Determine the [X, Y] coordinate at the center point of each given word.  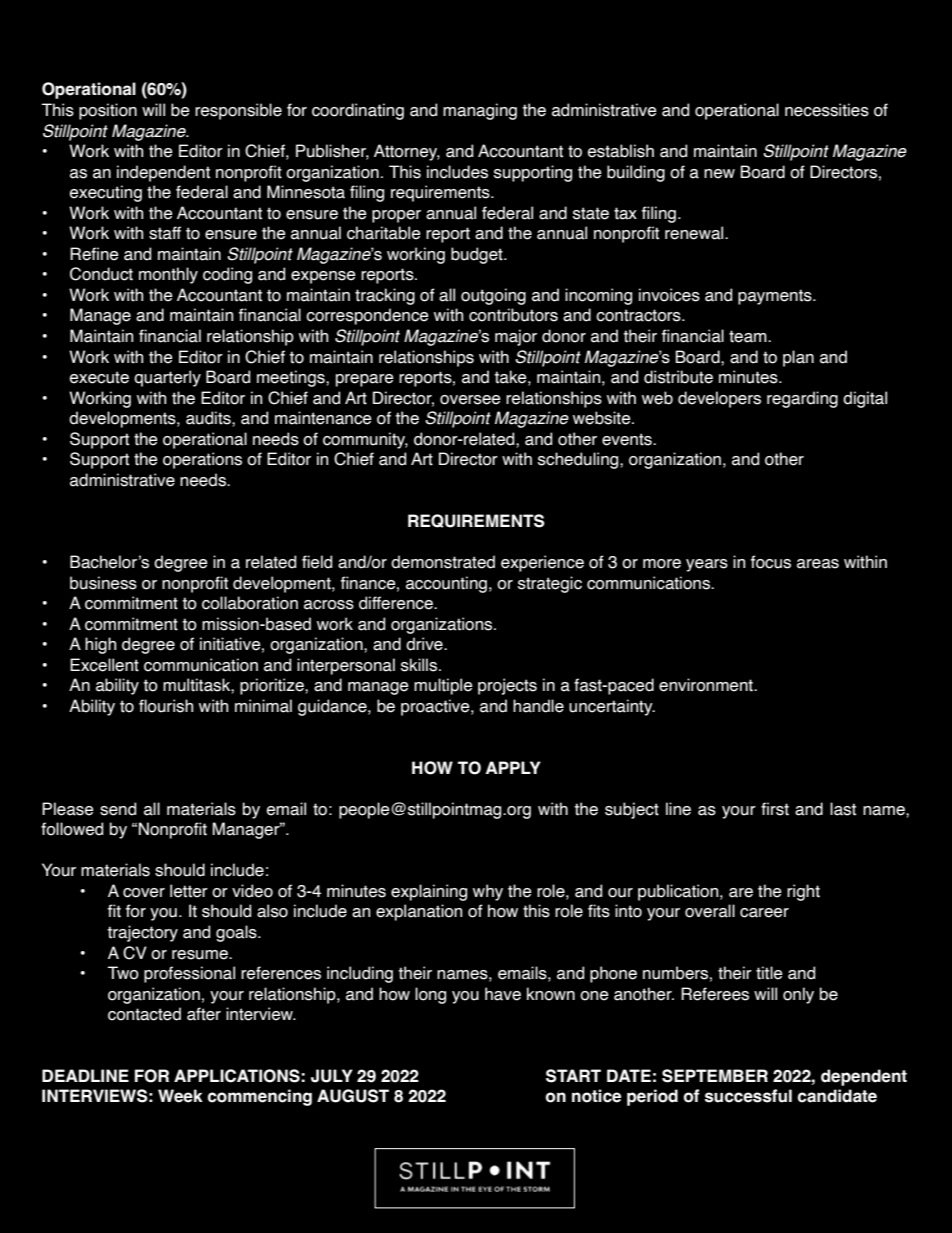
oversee [470, 400]
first [775, 809]
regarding [802, 399]
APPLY [513, 767]
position [108, 111]
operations [202, 460]
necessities [827, 110]
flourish [166, 706]
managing [480, 111]
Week [180, 1096]
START [573, 1076]
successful [748, 1096]
